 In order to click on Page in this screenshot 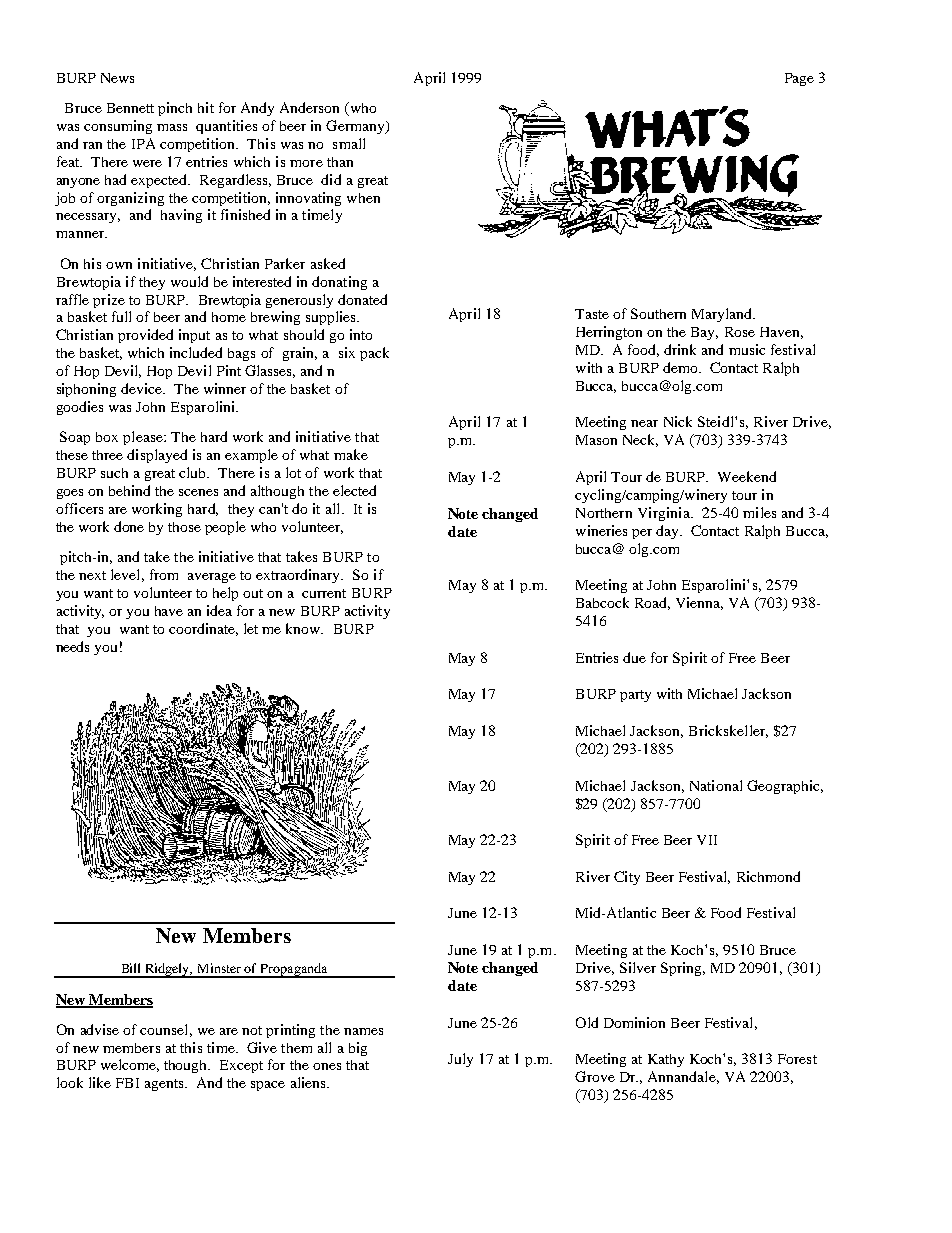, I will do `click(799, 79)`.
